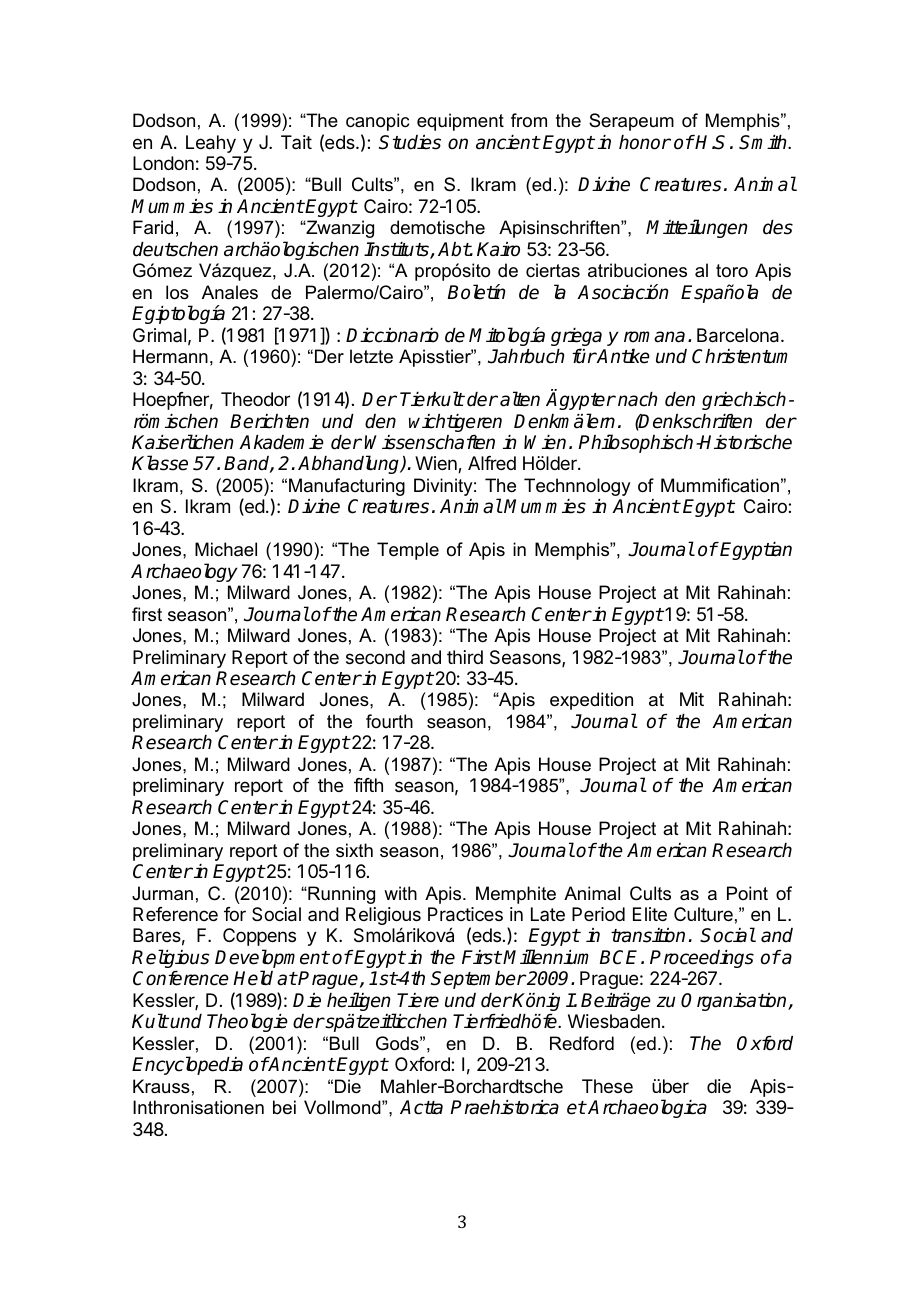 This document has width=924, height=1309. Describe the element at coordinates (492, 463) in the document. I see `Alfred` at that location.
